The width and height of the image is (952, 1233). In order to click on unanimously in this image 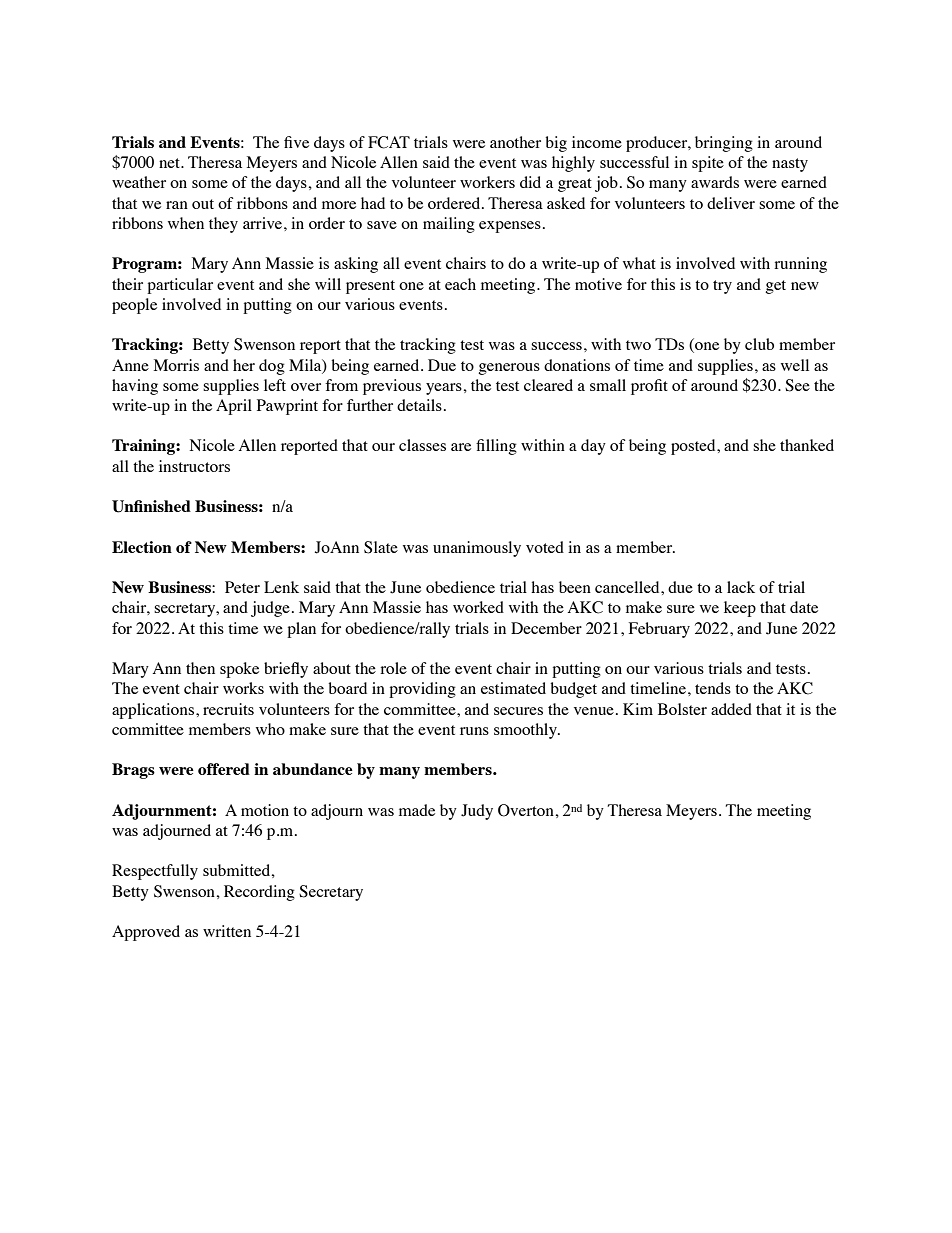, I will do `click(477, 549)`.
